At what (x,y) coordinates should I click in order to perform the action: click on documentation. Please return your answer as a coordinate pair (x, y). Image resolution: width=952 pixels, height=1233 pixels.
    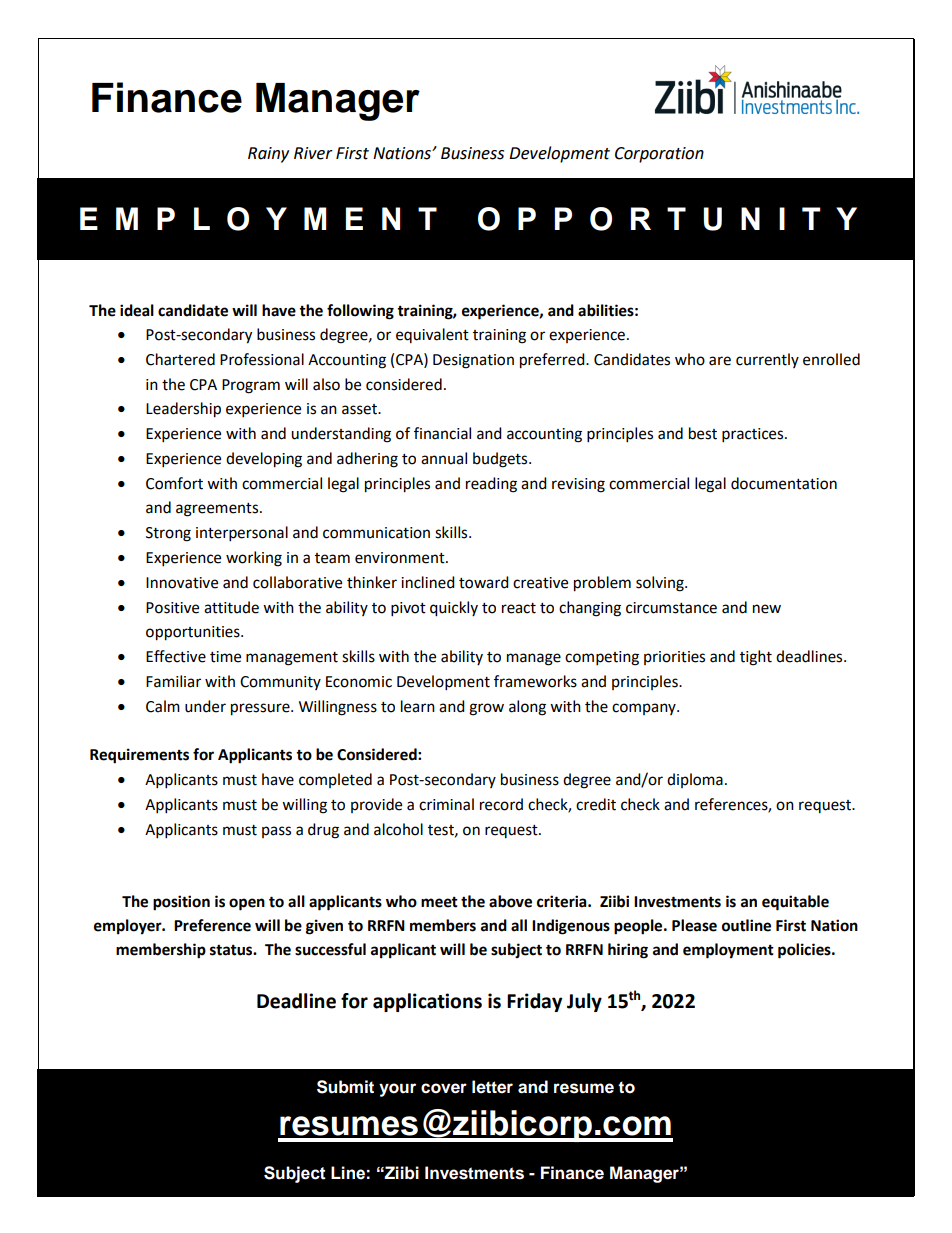
    Looking at the image, I should click on (784, 483).
